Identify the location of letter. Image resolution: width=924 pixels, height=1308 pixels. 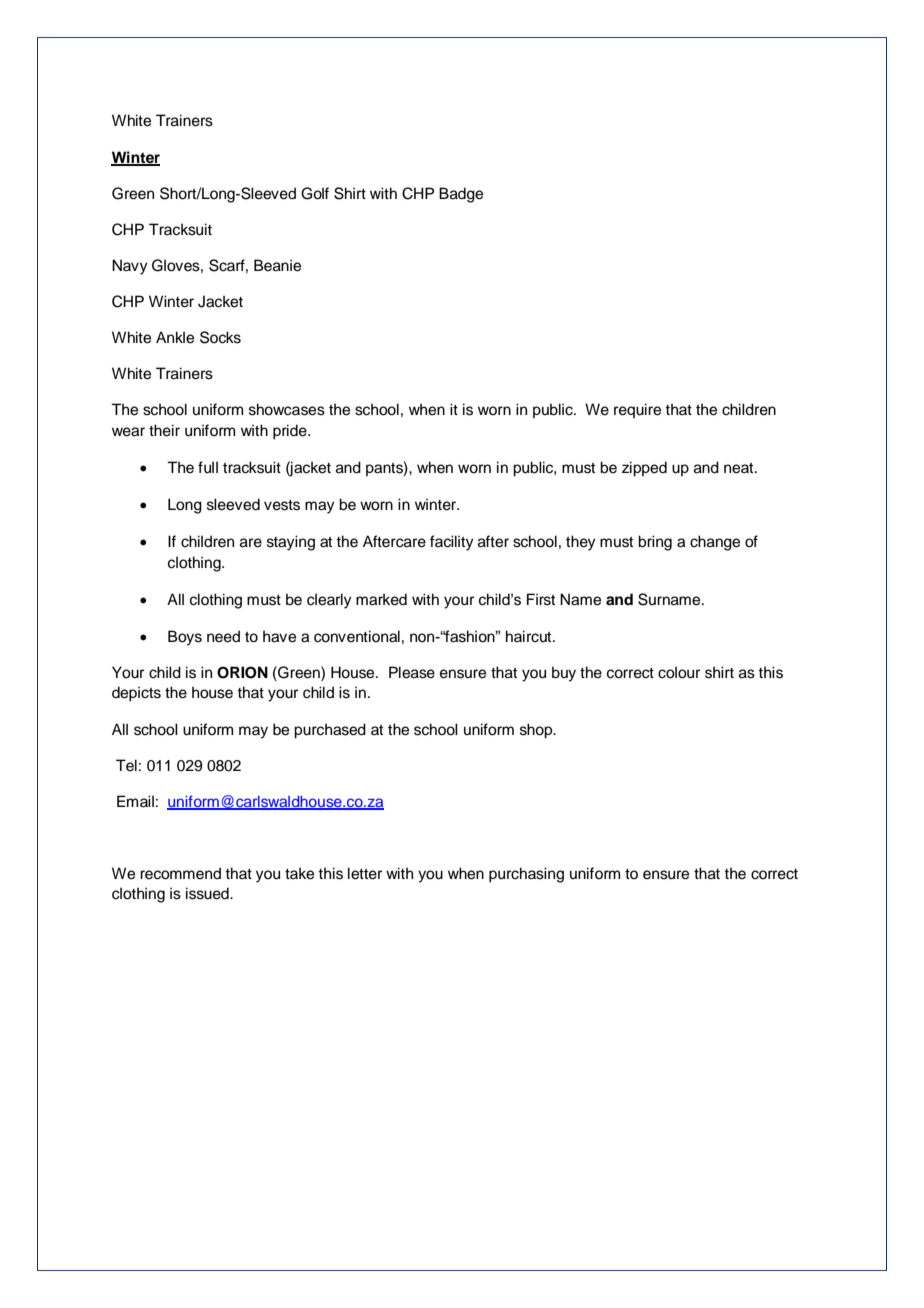
(365, 873).
